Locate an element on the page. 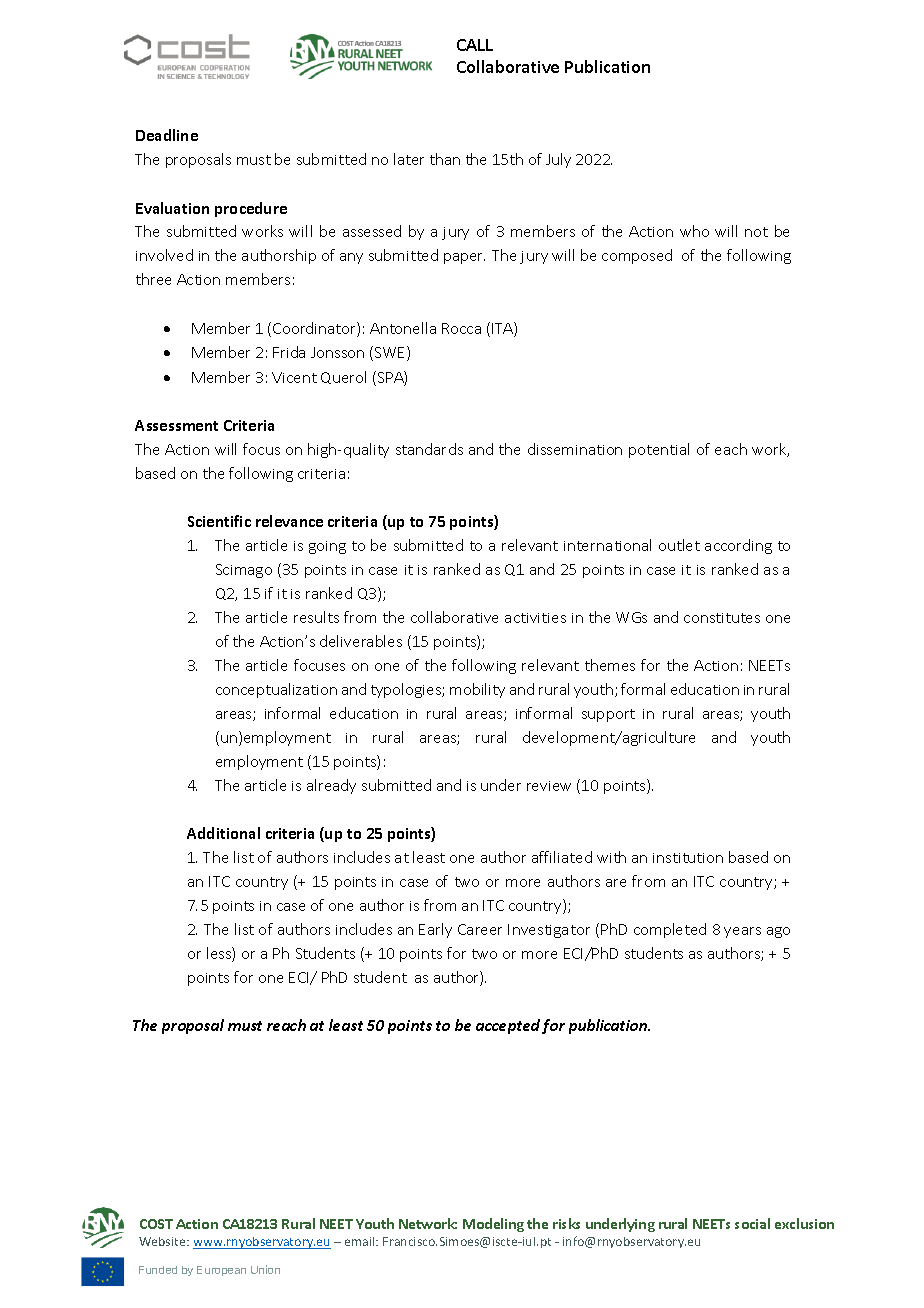 This page has width=924, height=1308. potential is located at coordinates (659, 450).
